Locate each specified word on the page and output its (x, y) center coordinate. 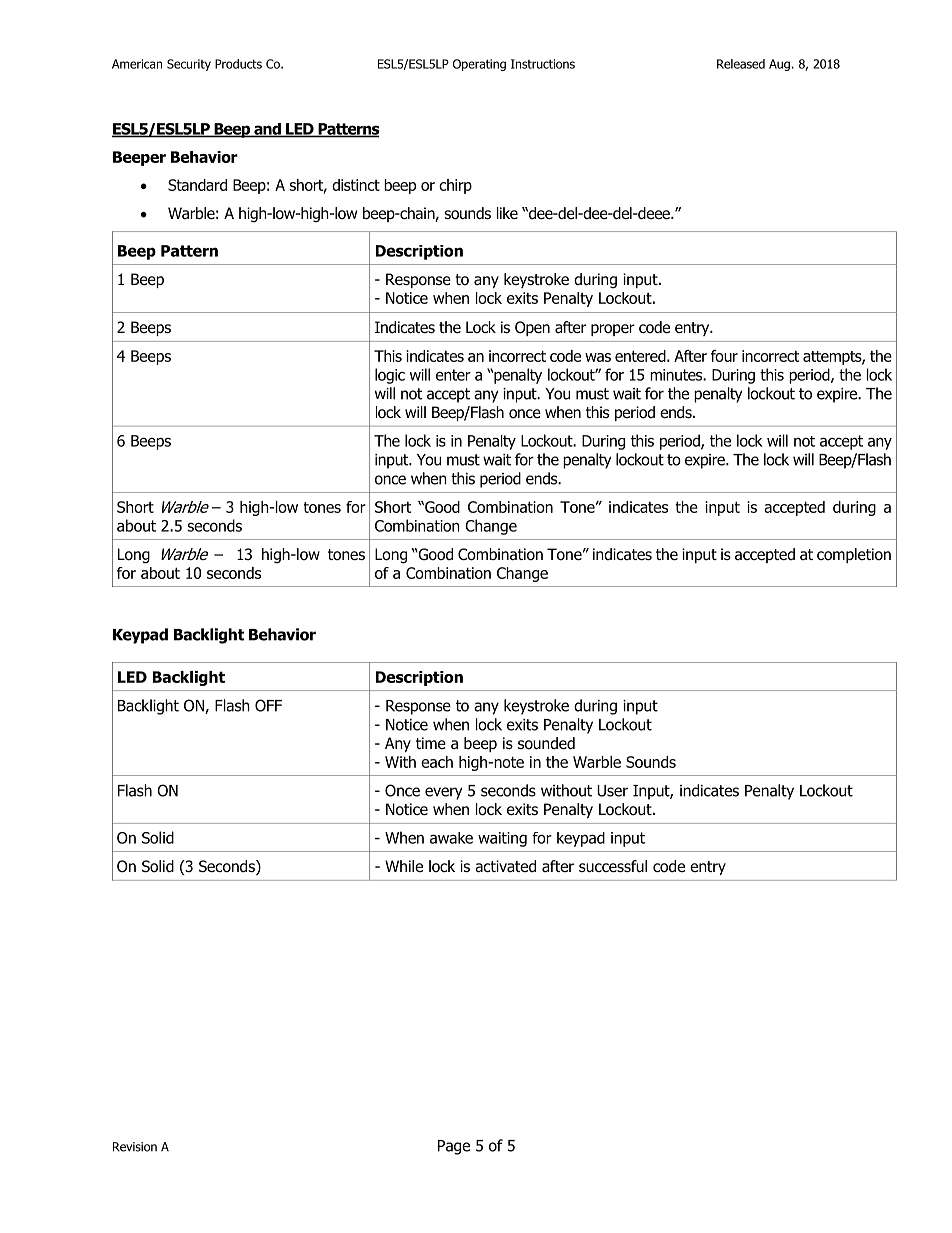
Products (238, 64)
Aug (779, 65)
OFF (268, 705)
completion (854, 555)
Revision (135, 1147)
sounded (546, 743)
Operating (479, 65)
